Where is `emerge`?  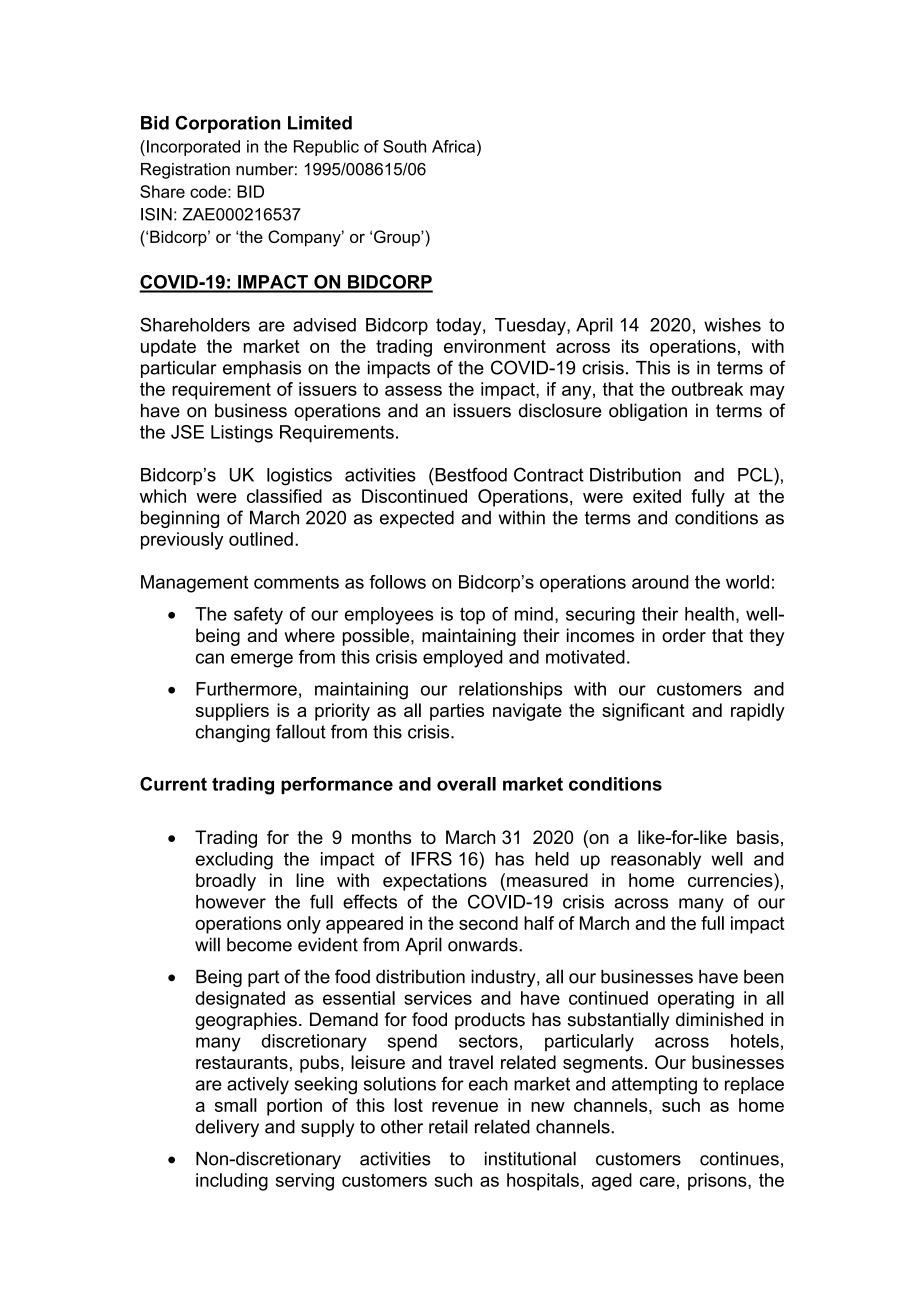 emerge is located at coordinates (262, 660).
